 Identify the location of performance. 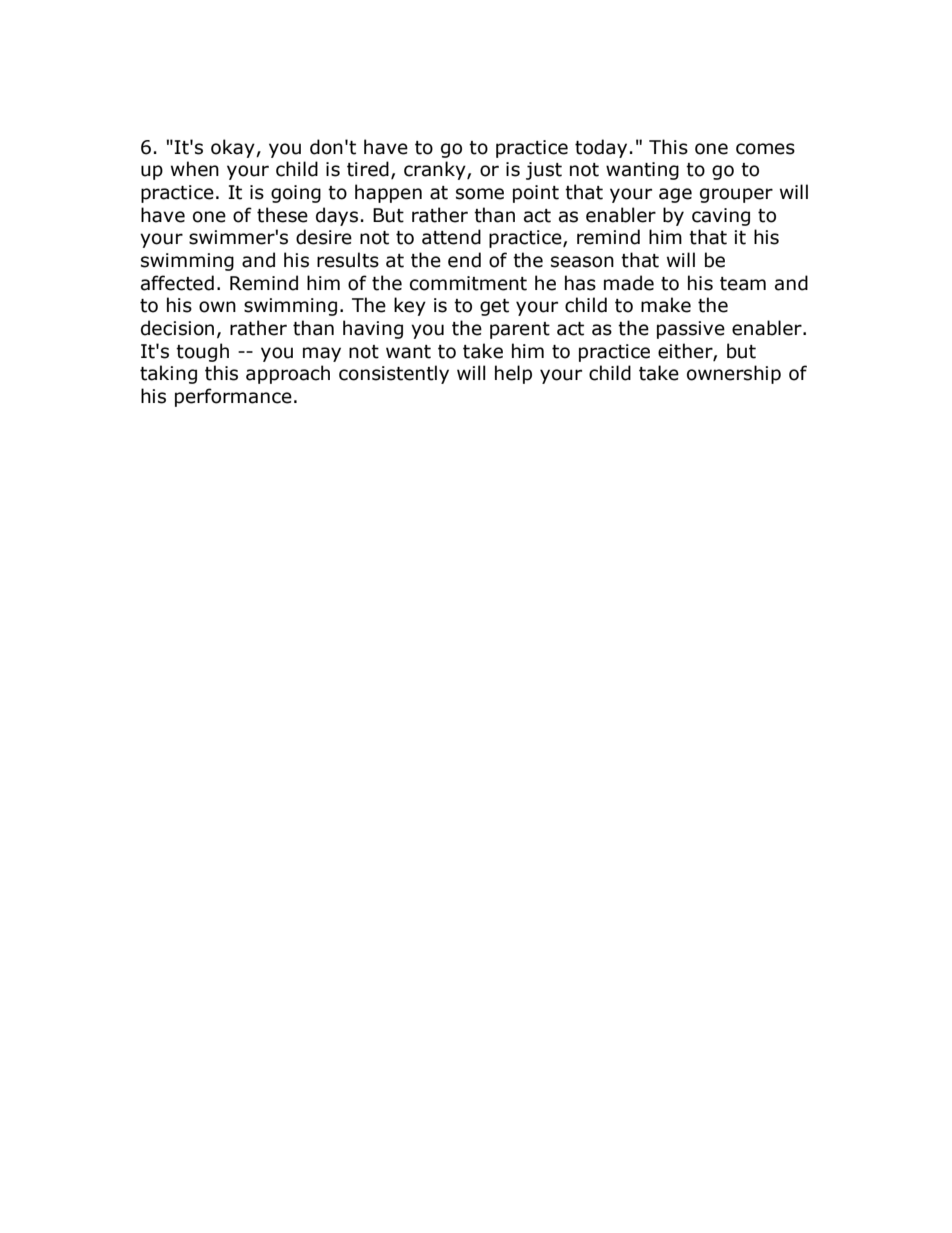
(233, 397).
